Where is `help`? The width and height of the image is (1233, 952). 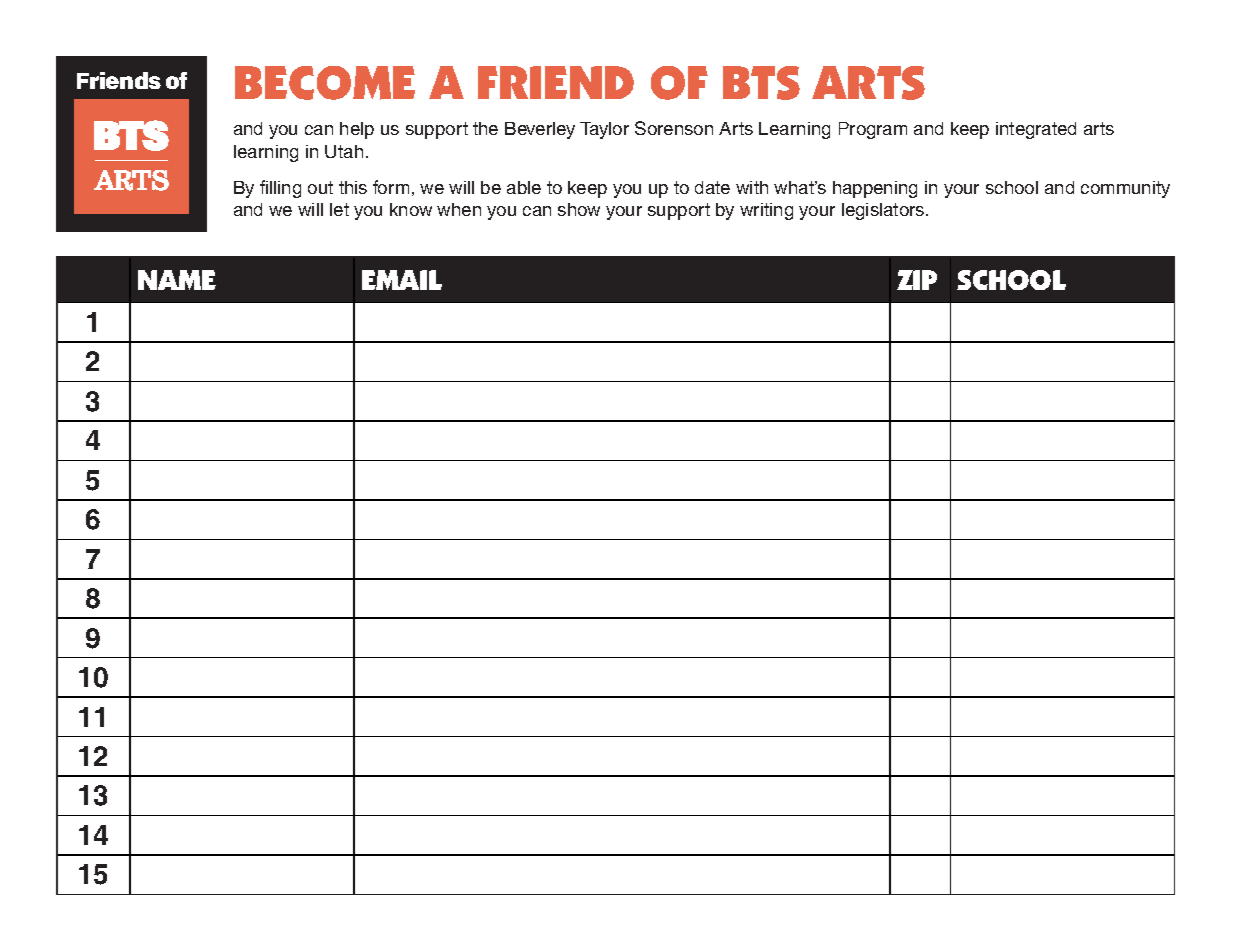
help is located at coordinates (357, 130).
